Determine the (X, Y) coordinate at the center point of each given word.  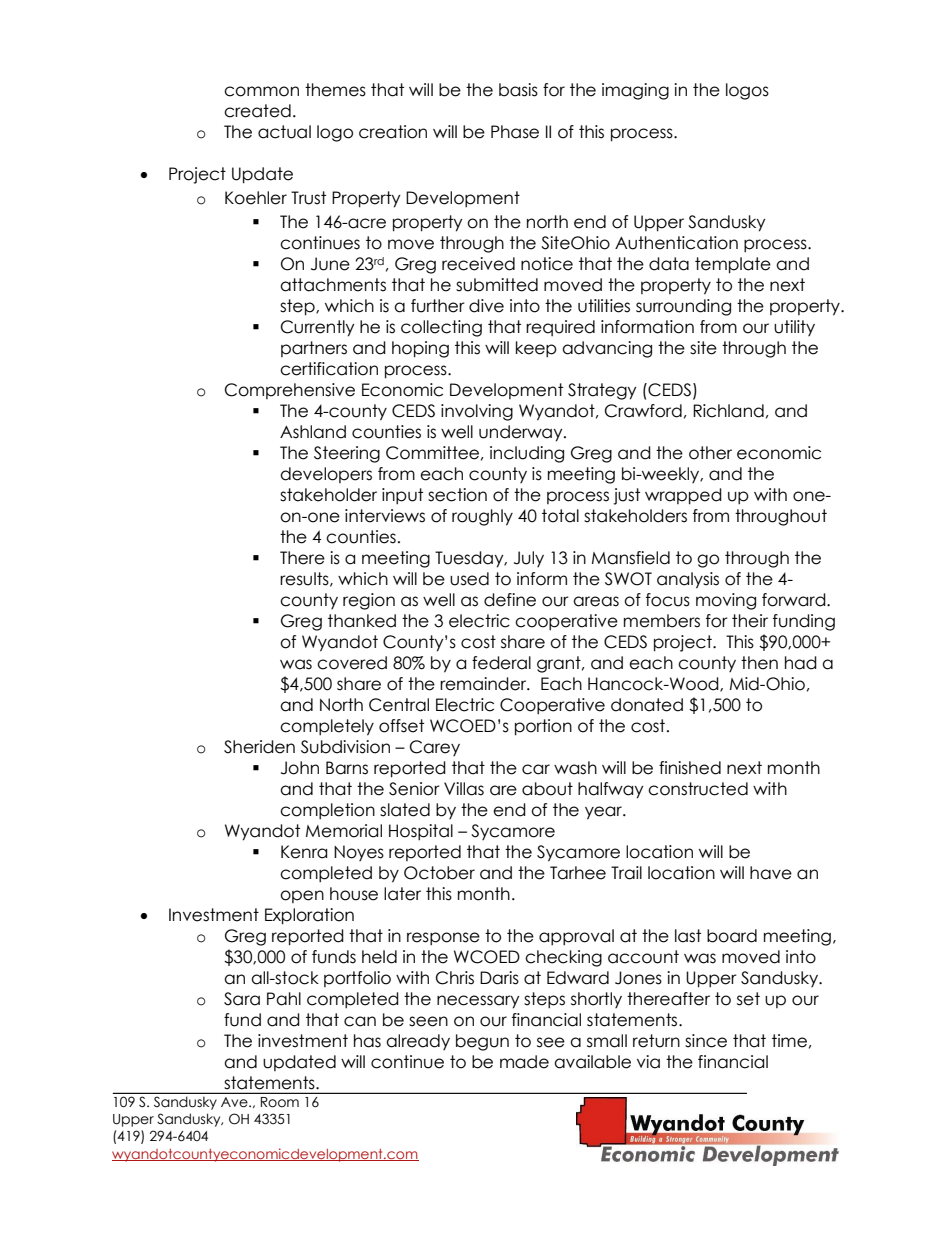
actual (284, 132)
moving (726, 601)
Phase (515, 132)
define (510, 600)
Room (280, 1102)
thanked (362, 621)
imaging (635, 91)
